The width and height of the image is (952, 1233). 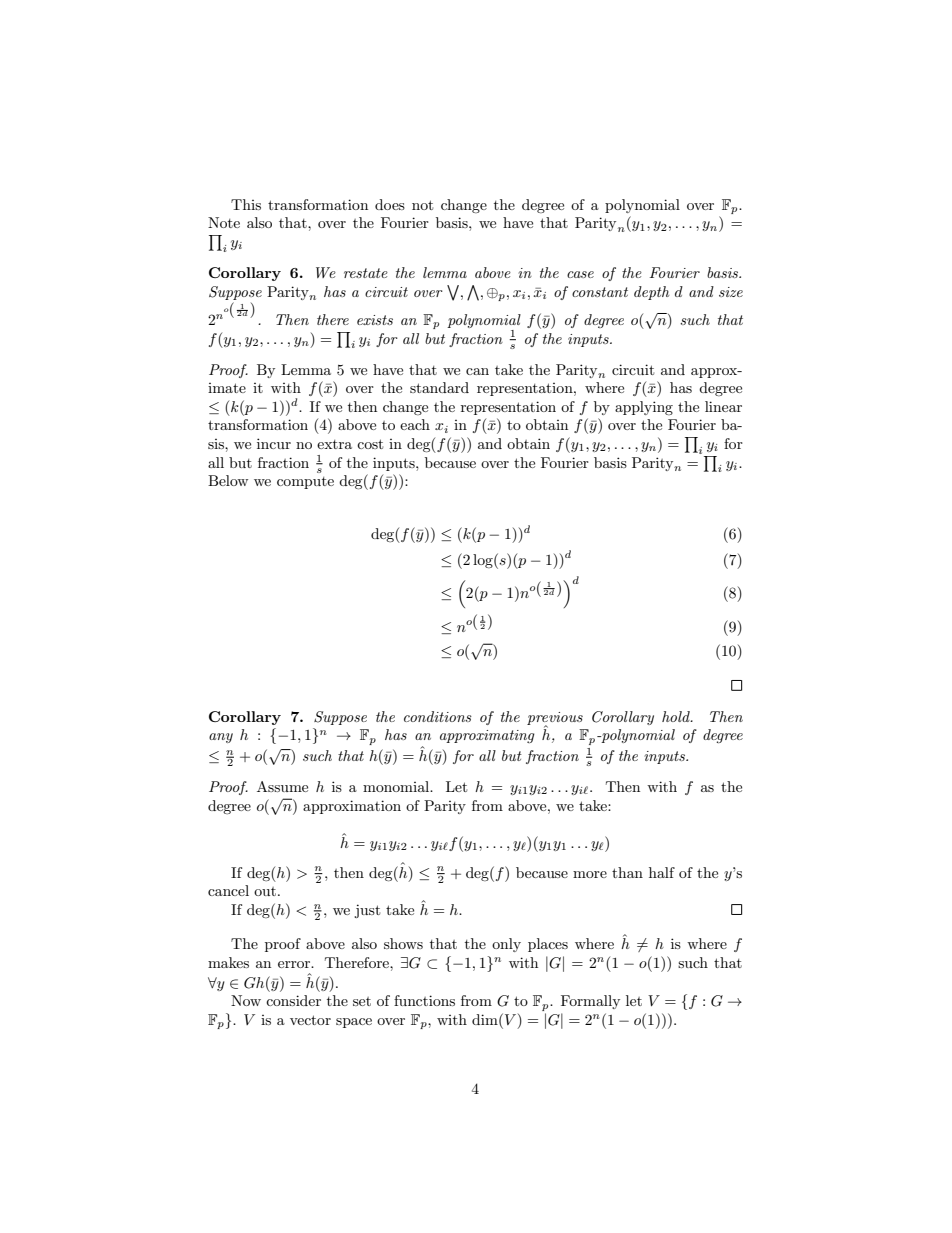 What do you see at coordinates (293, 1000) in the image?
I see `consider` at bounding box center [293, 1000].
